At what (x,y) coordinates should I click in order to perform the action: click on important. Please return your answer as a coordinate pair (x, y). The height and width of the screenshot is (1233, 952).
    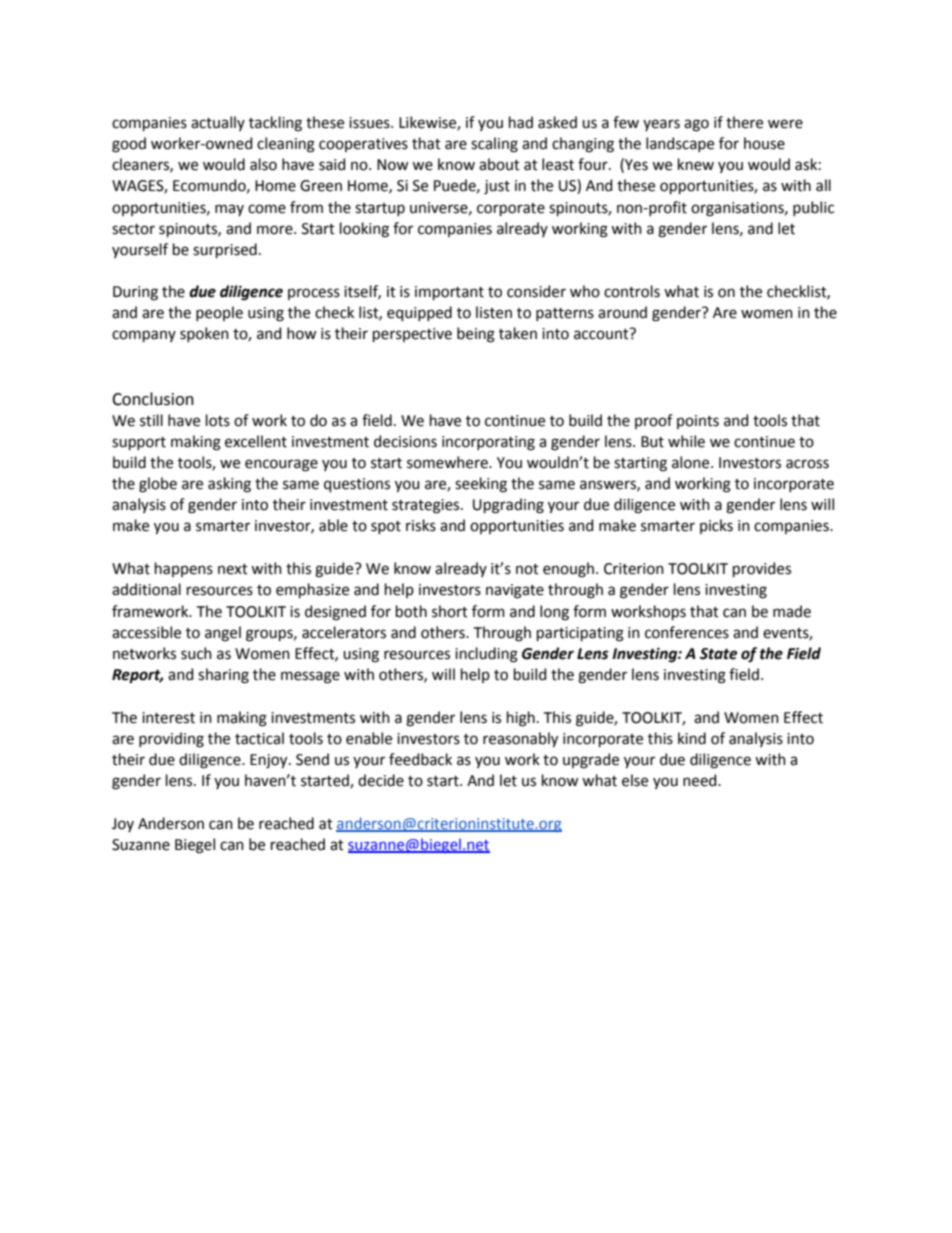
    Looking at the image, I should click on (449, 293).
